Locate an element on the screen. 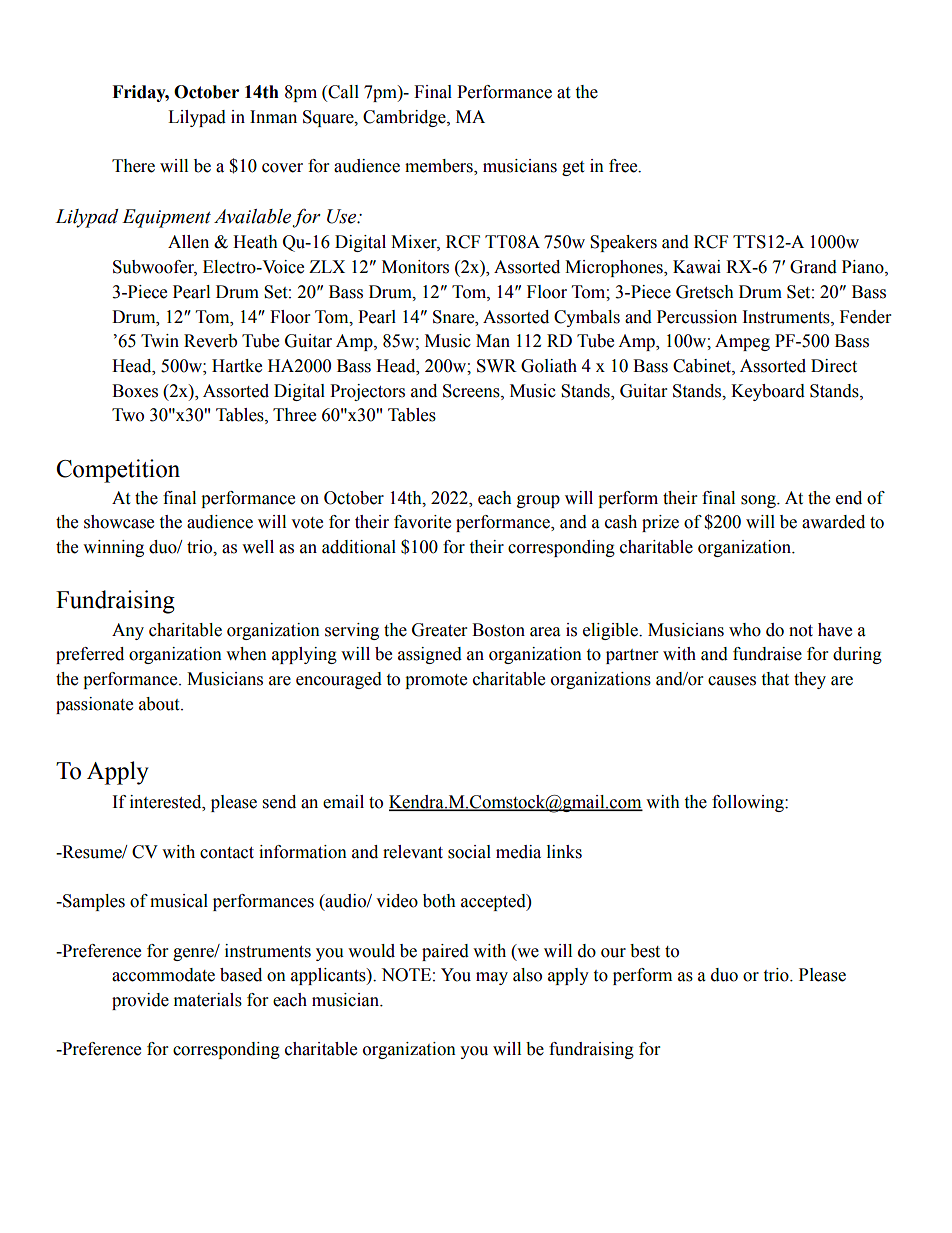 The height and width of the screenshot is (1233, 952). winning is located at coordinates (113, 548).
